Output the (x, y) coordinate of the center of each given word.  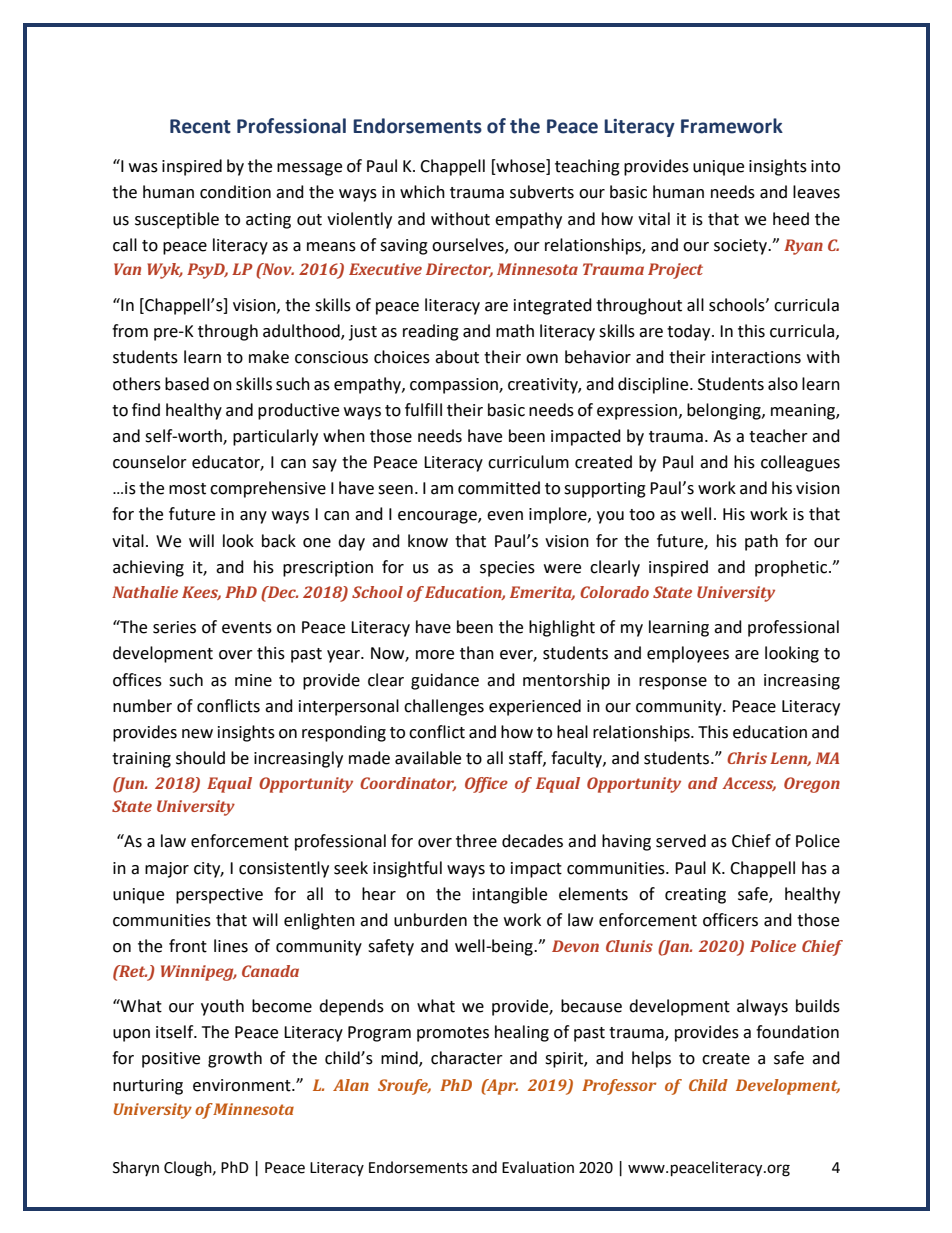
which (422, 192)
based (187, 384)
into (825, 166)
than (477, 653)
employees (688, 654)
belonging (725, 411)
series (174, 627)
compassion (455, 386)
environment (243, 1085)
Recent (200, 126)
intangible (510, 895)
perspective (219, 896)
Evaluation (538, 1167)
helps (651, 1059)
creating (695, 896)
